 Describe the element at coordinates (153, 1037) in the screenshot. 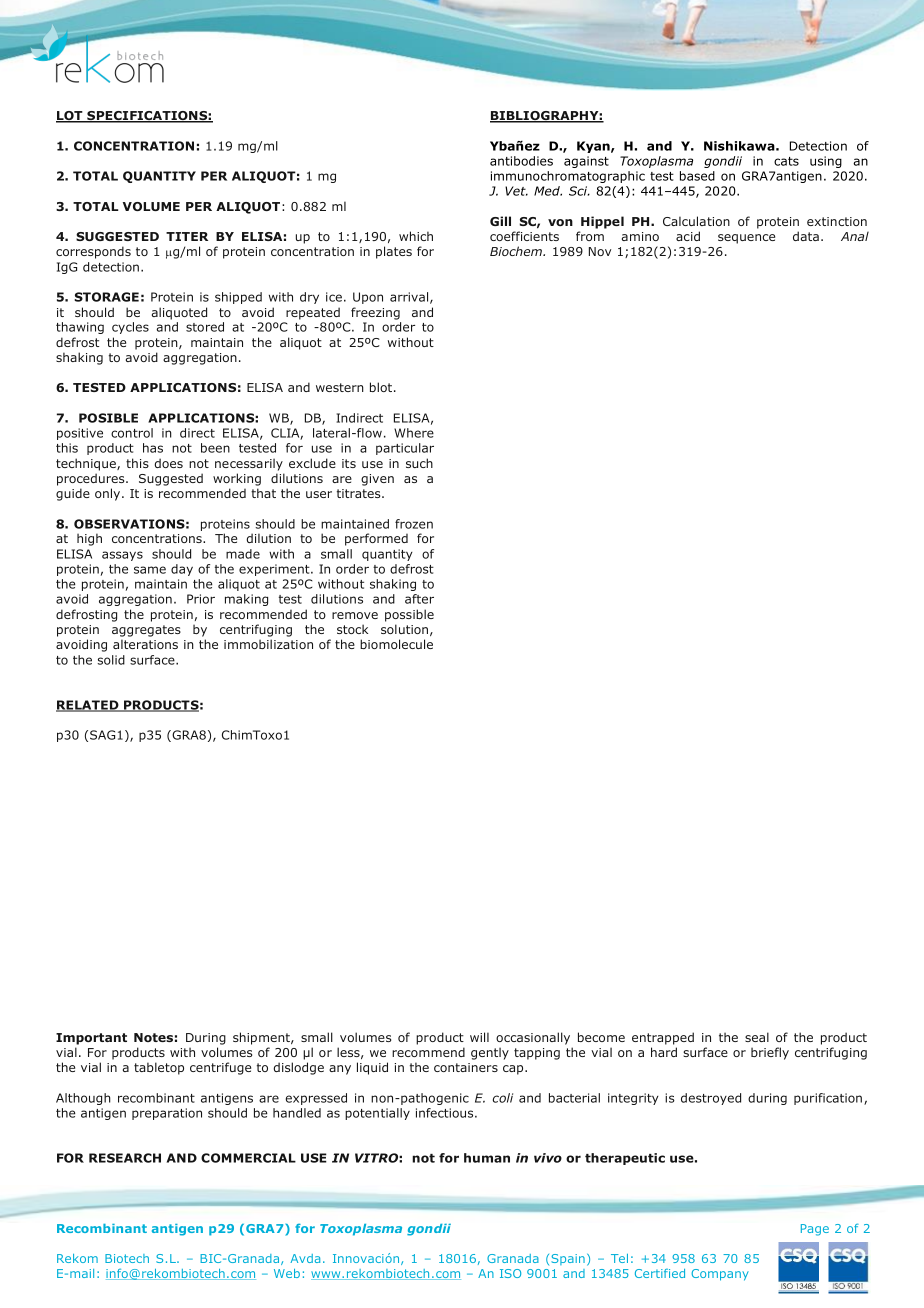

I see `Notes` at that location.
